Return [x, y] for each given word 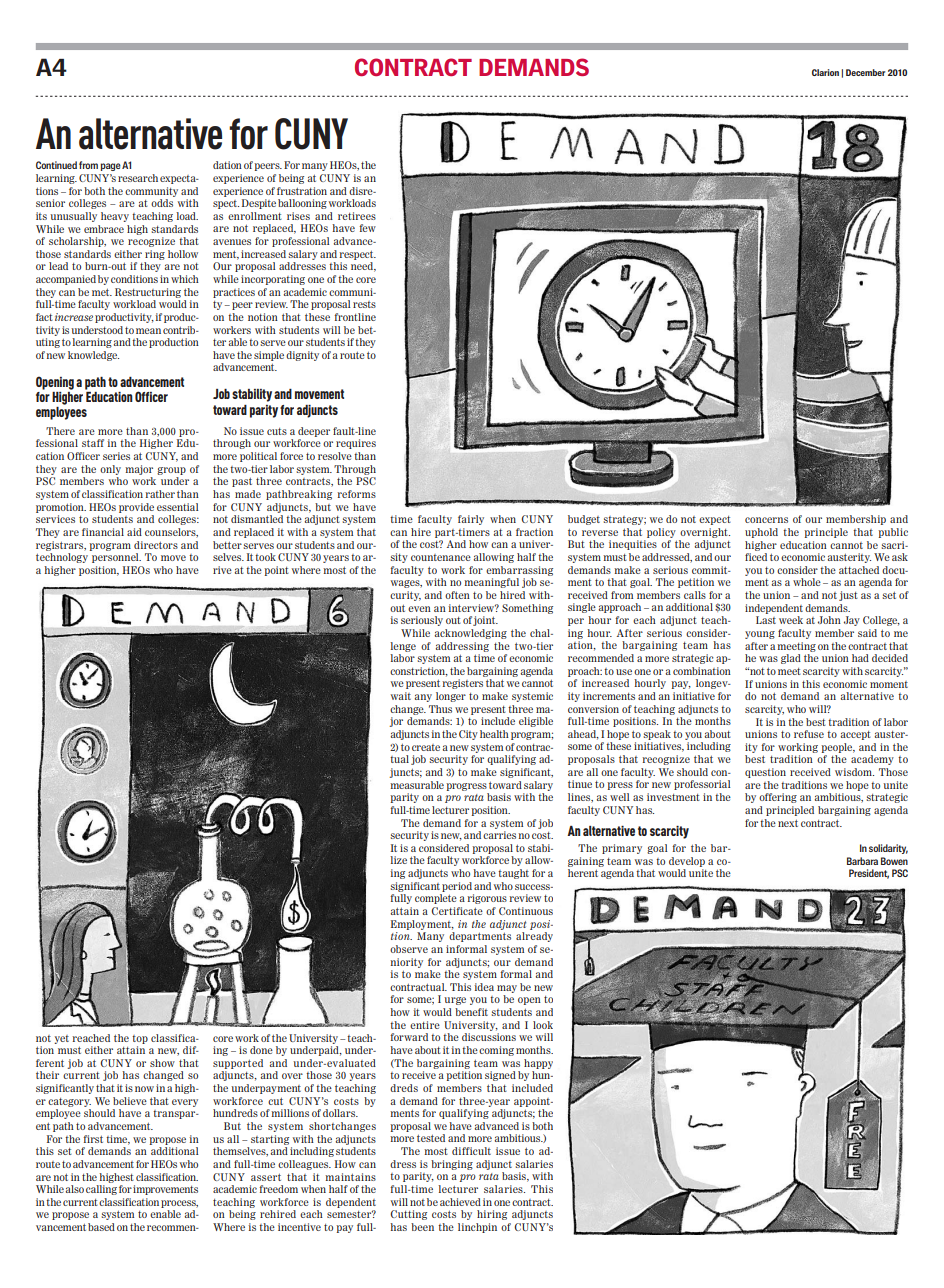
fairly [471, 520]
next [788, 823]
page [110, 167]
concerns [766, 520]
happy [538, 1064]
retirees [357, 216]
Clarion [825, 72]
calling [101, 1190]
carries [499, 835]
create [426, 747]
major [139, 470]
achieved [460, 1202]
